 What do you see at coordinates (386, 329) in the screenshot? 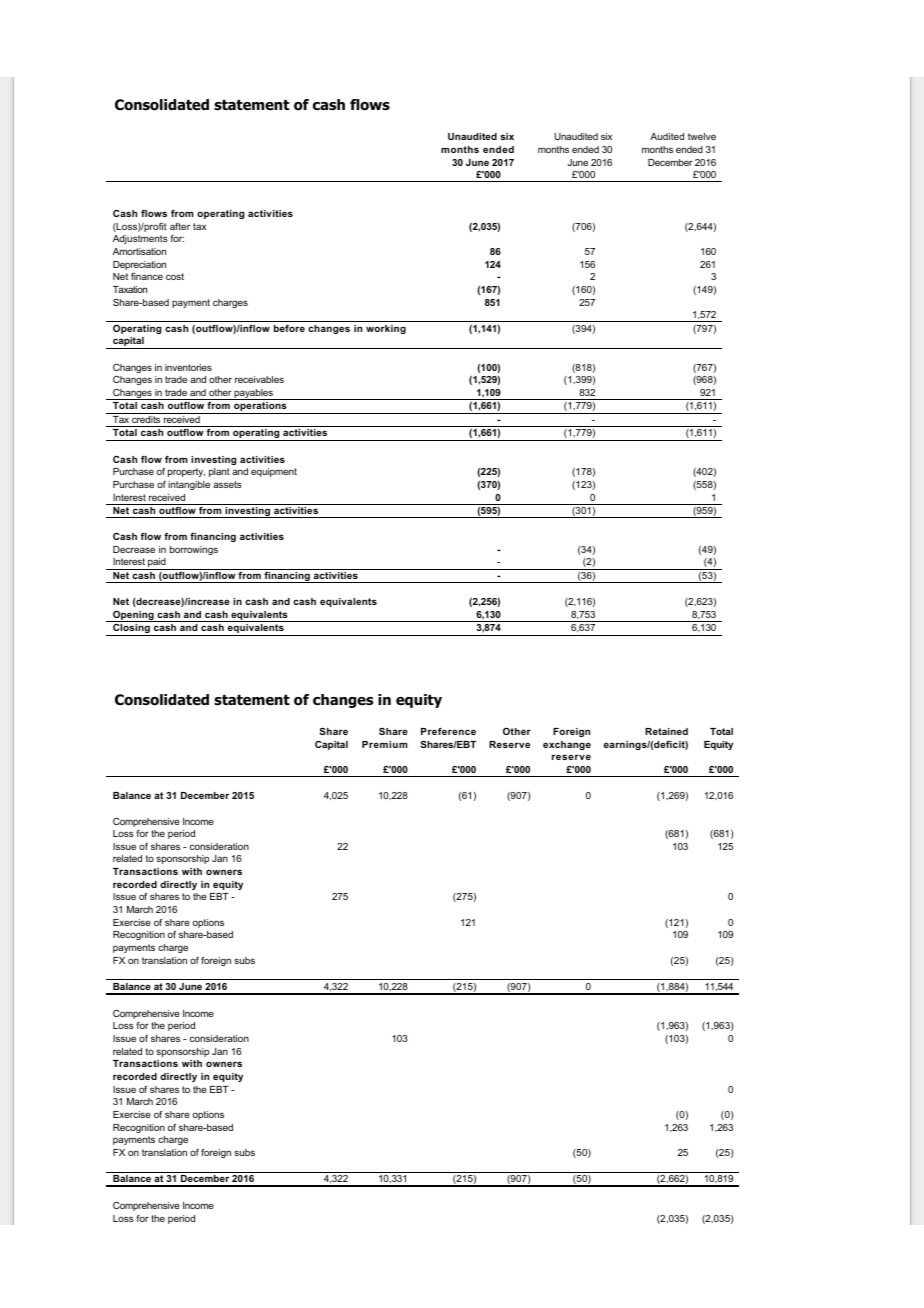
I see `working` at bounding box center [386, 329].
